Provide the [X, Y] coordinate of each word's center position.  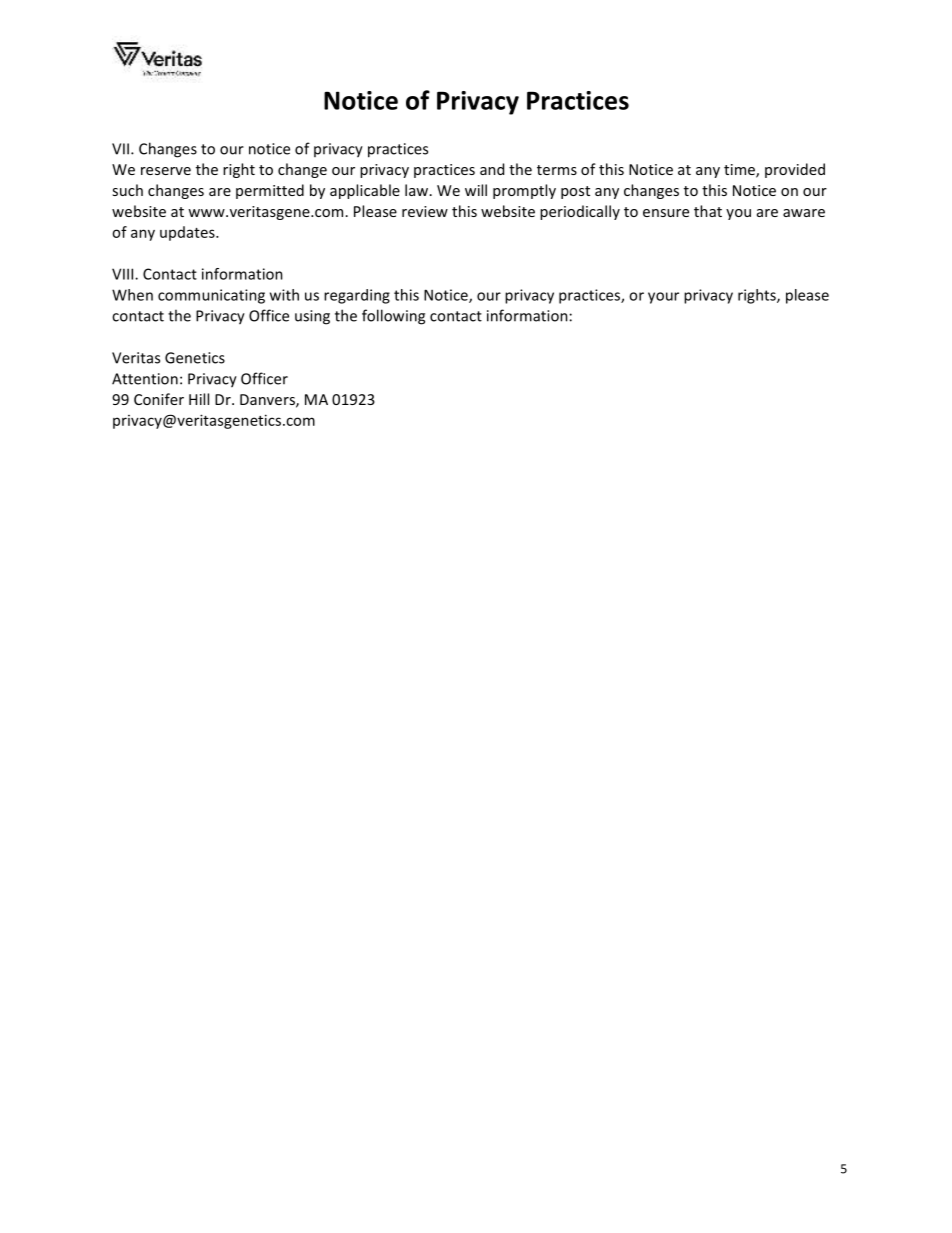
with [284, 295]
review [425, 211]
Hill [199, 399]
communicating [211, 296]
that [708, 211]
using [312, 317]
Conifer [159, 399]
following [393, 317]
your [663, 298]
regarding [357, 296]
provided [795, 170]
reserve [166, 171]
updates [188, 233]
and [492, 169]
